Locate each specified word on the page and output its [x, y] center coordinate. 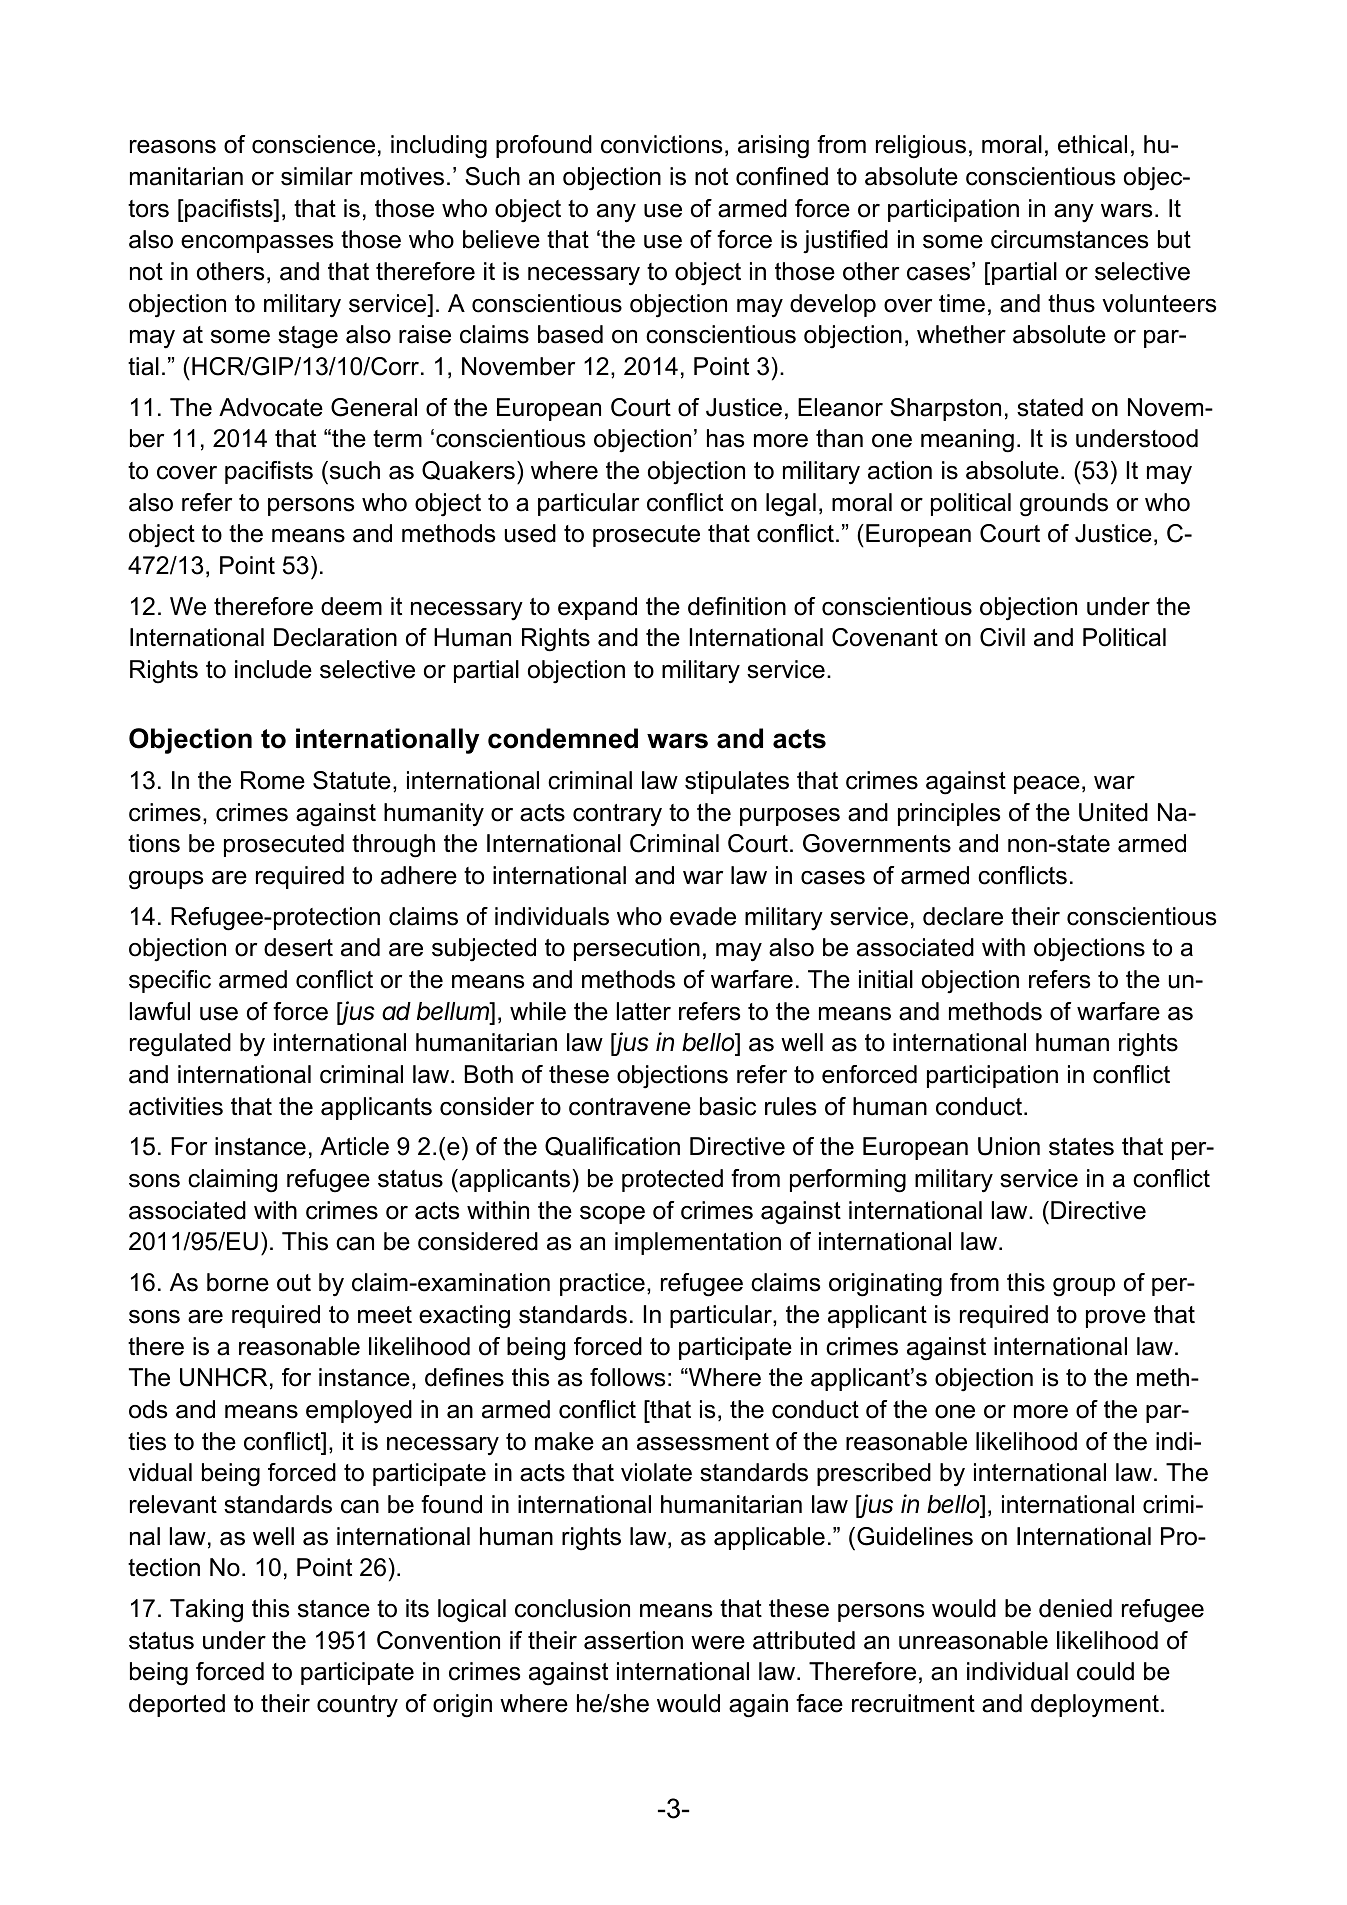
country [357, 1706]
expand [597, 608]
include [273, 669]
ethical [1092, 144]
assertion [633, 1640]
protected [672, 1180]
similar [317, 176]
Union [1009, 1146]
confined [782, 176]
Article [354, 1146]
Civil [1002, 637]
